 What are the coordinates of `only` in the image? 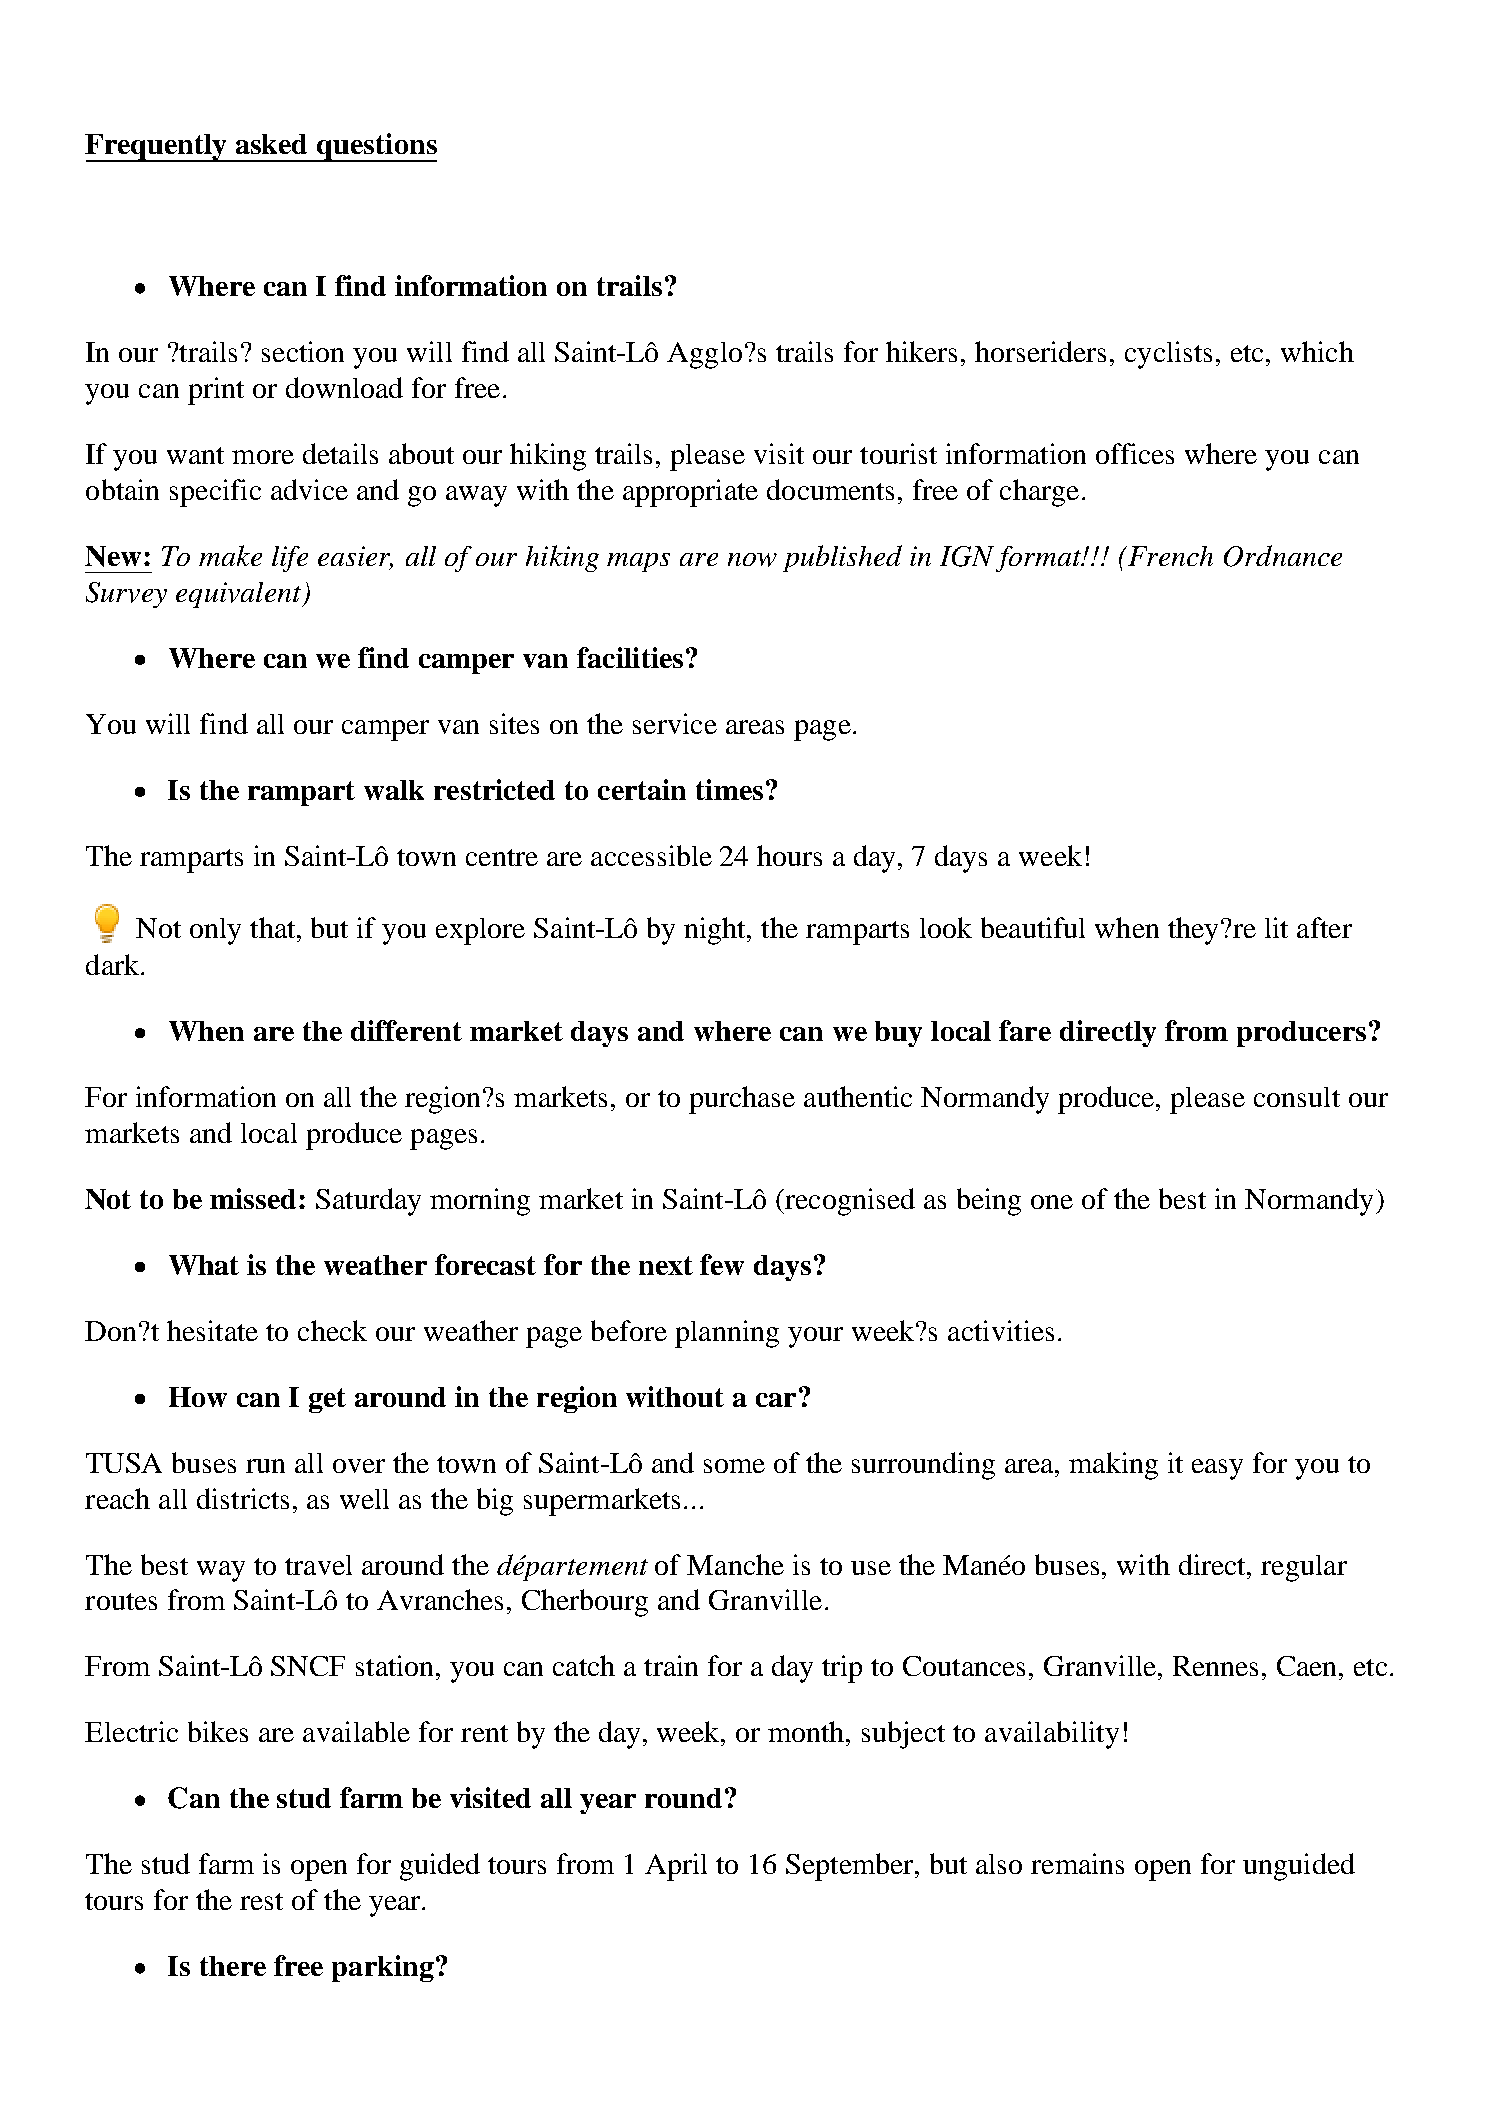 It's located at (215, 931).
